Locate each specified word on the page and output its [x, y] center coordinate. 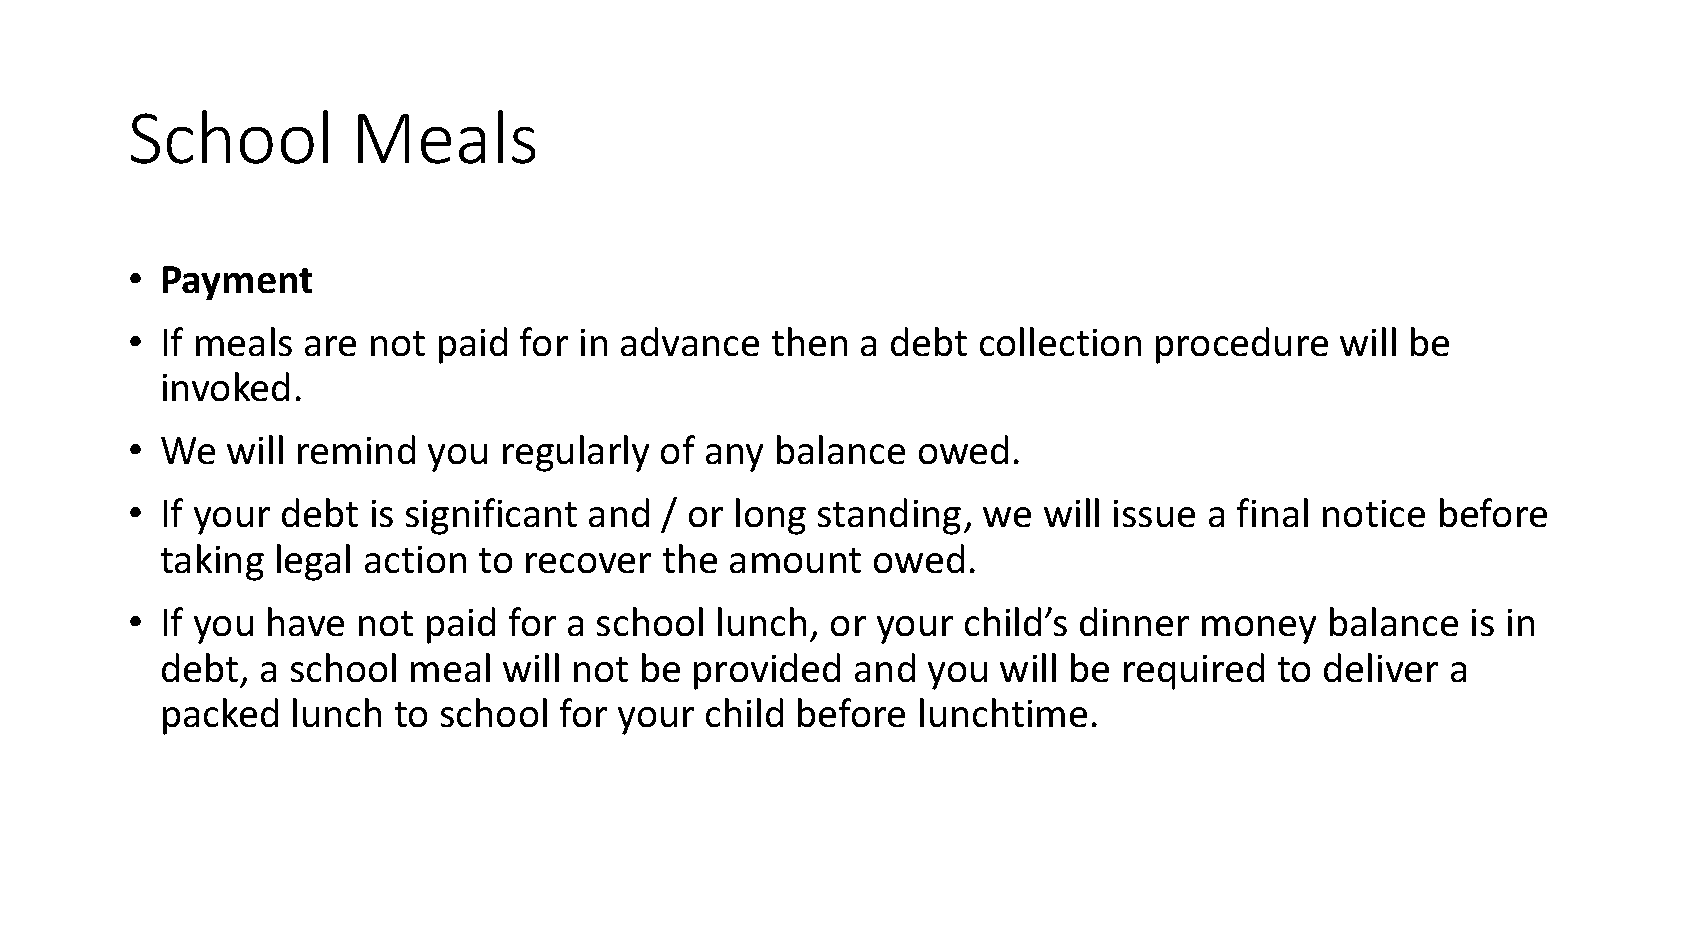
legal [313, 562]
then [809, 341]
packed [220, 716]
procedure [1242, 345]
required [1194, 671]
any [734, 458]
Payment [237, 283]
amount [795, 560]
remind [356, 449]
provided [767, 671]
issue [1154, 513]
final [1272, 512]
